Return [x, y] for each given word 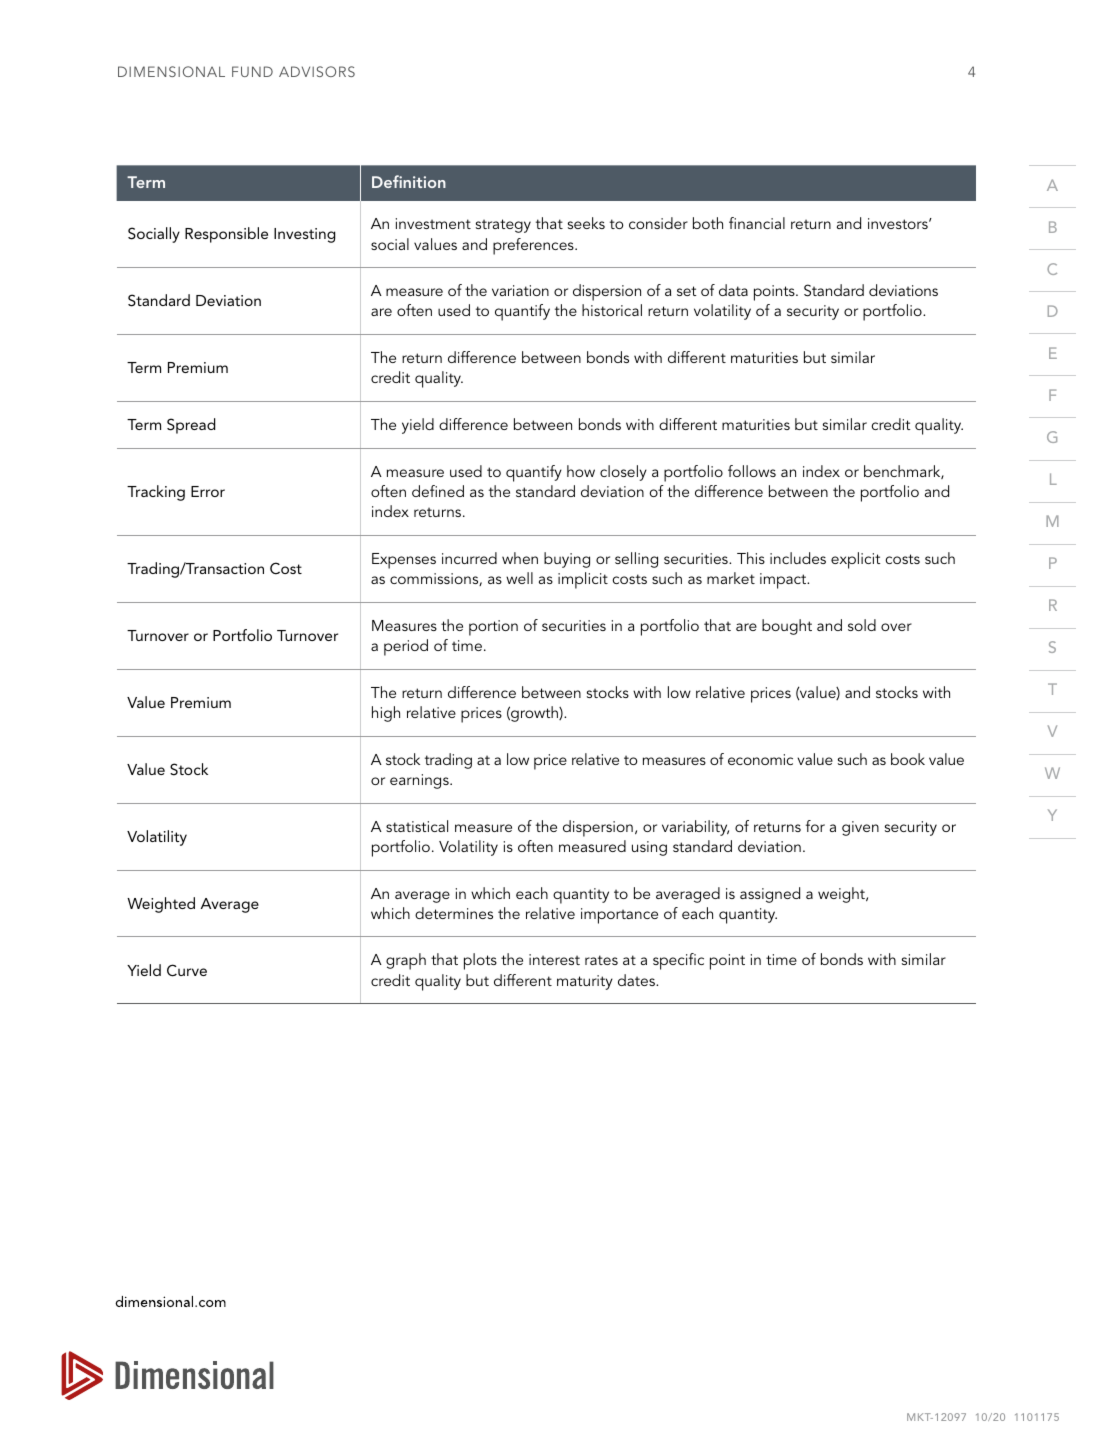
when [520, 558]
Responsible [226, 235]
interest [554, 959]
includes [798, 558]
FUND [252, 71]
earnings [420, 781]
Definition [409, 181]
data [733, 290]
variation [520, 290]
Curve [187, 970]
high [386, 714]
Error [208, 491]
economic [760, 759]
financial [757, 223]
